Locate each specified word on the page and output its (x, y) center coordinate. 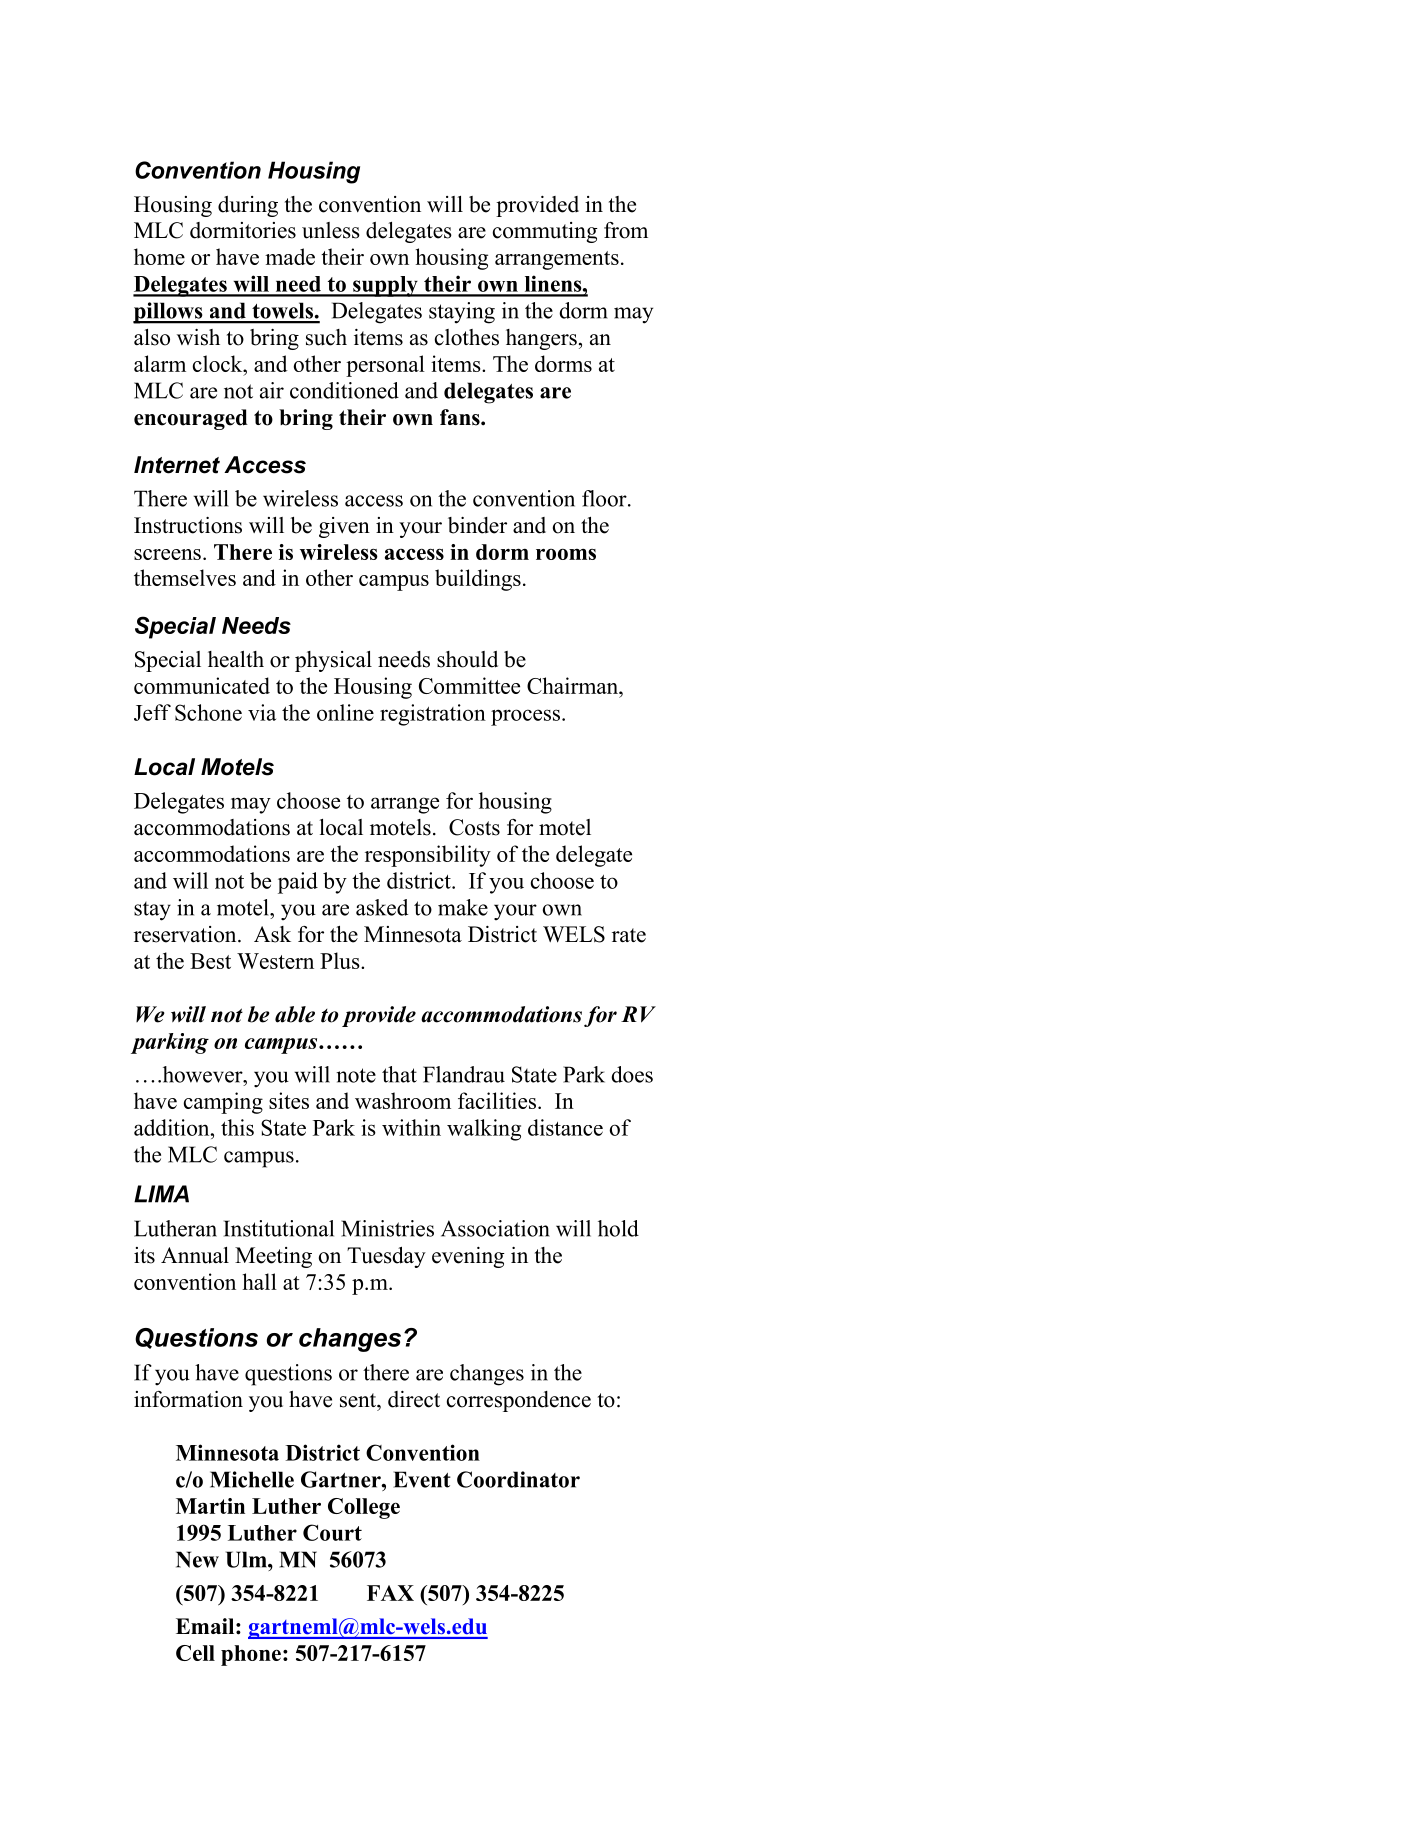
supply (385, 286)
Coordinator (518, 1479)
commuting (545, 232)
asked (382, 907)
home (159, 256)
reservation (186, 934)
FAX (390, 1593)
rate (629, 935)
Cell (195, 1653)
